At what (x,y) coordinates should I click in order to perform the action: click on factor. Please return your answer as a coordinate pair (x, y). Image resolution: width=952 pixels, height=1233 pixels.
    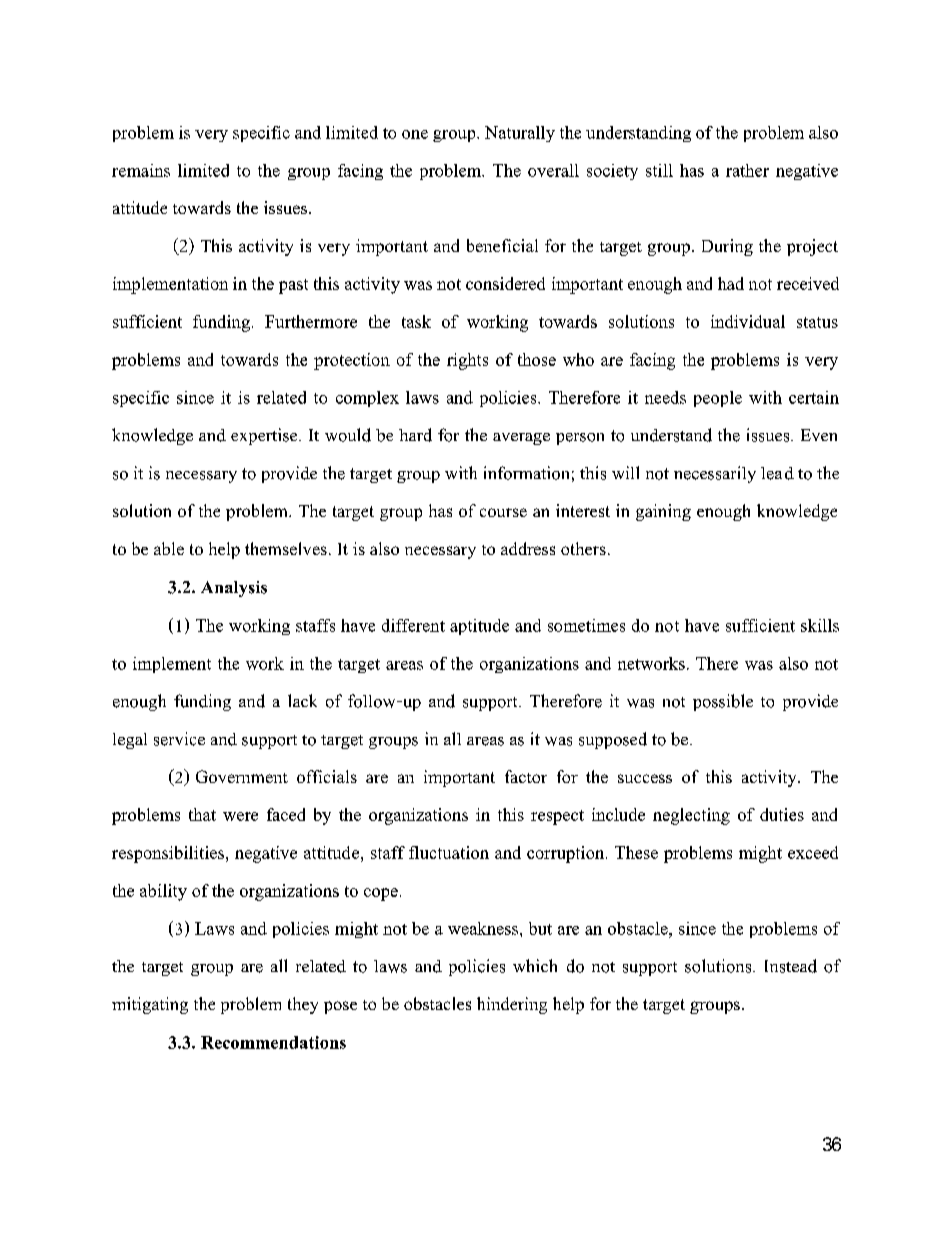
    Looking at the image, I should click on (526, 776).
